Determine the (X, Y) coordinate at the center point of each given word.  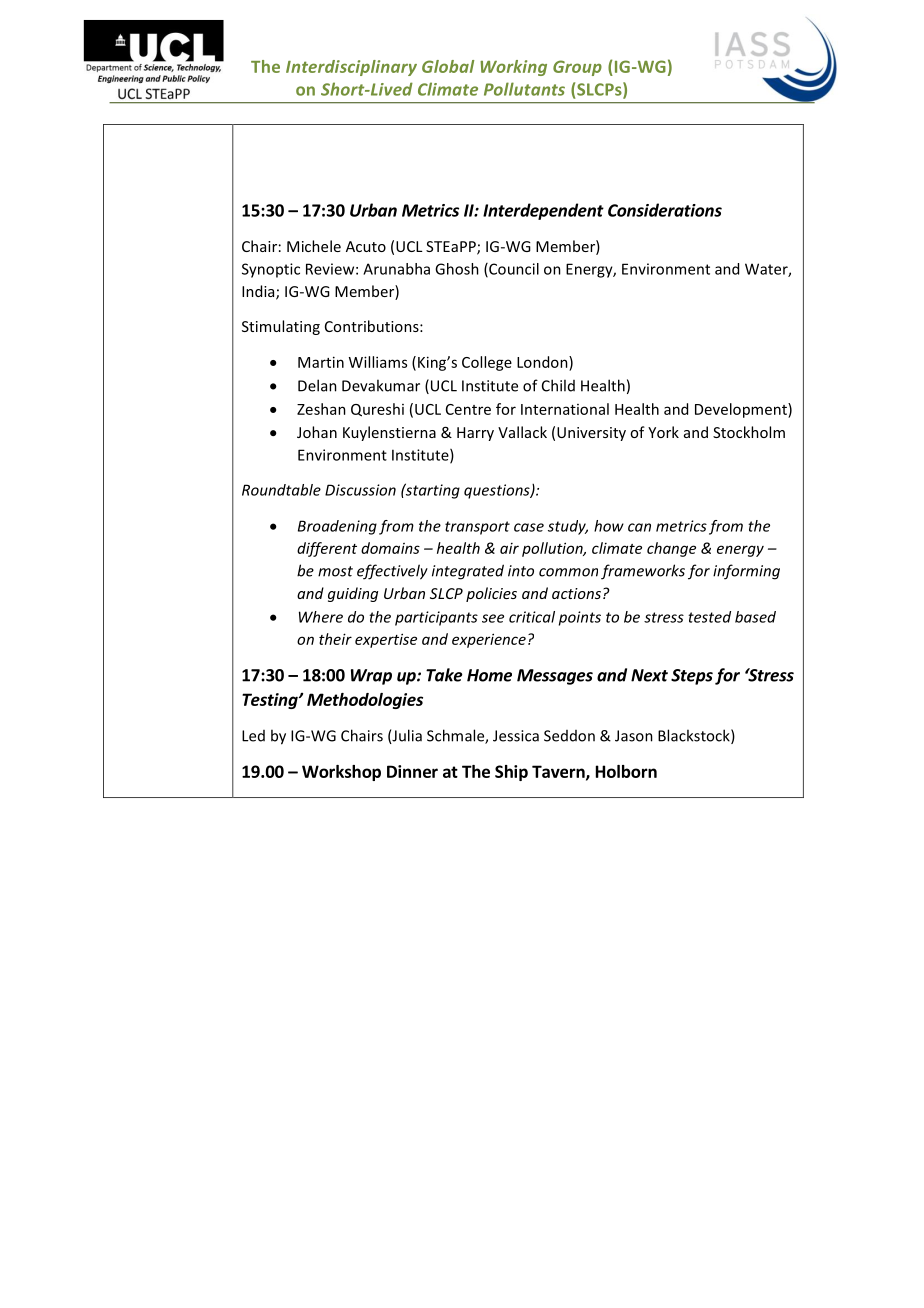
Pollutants (524, 89)
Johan (317, 432)
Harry (475, 434)
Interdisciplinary (351, 68)
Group (577, 68)
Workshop (341, 773)
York (663, 432)
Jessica (516, 736)
